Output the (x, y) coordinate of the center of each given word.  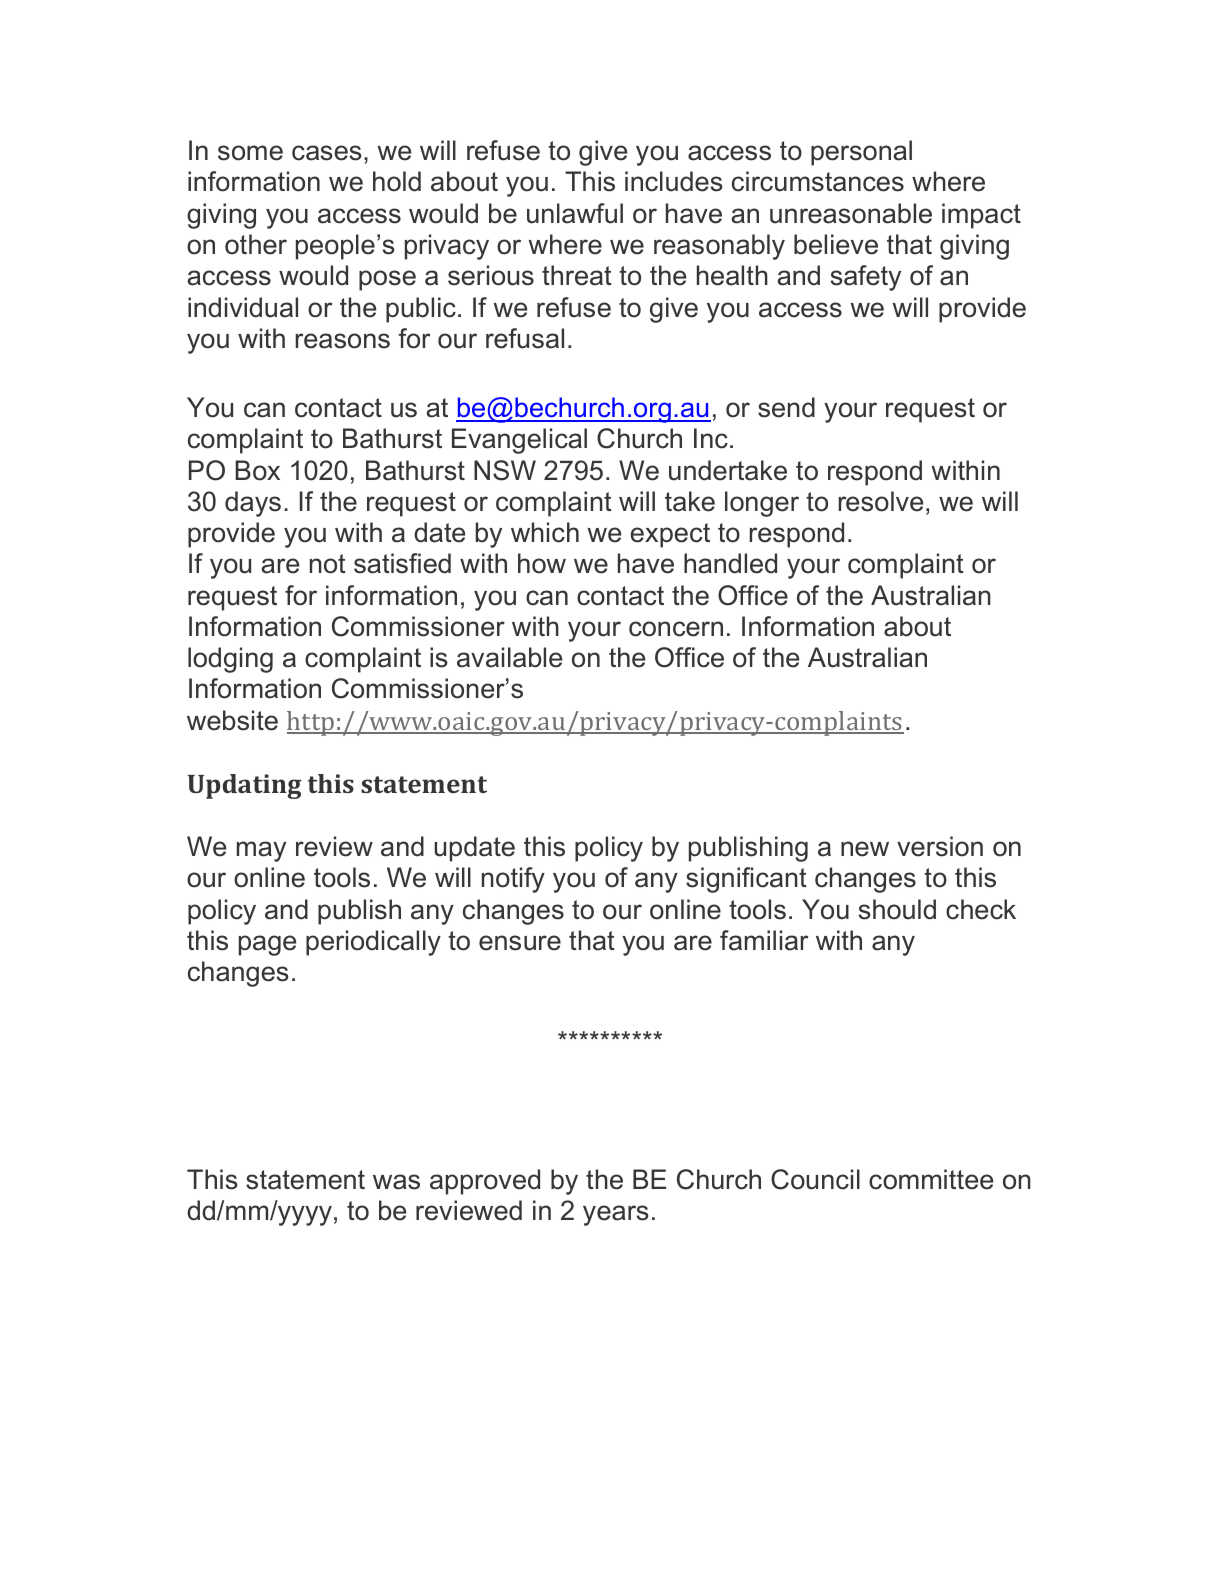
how (542, 563)
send (786, 407)
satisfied (402, 563)
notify (513, 880)
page (267, 945)
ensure (520, 943)
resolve (881, 501)
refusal (525, 338)
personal (861, 153)
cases (327, 153)
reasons (343, 341)
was (396, 1182)
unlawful (575, 213)
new (865, 849)
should (897, 909)
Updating (244, 786)
